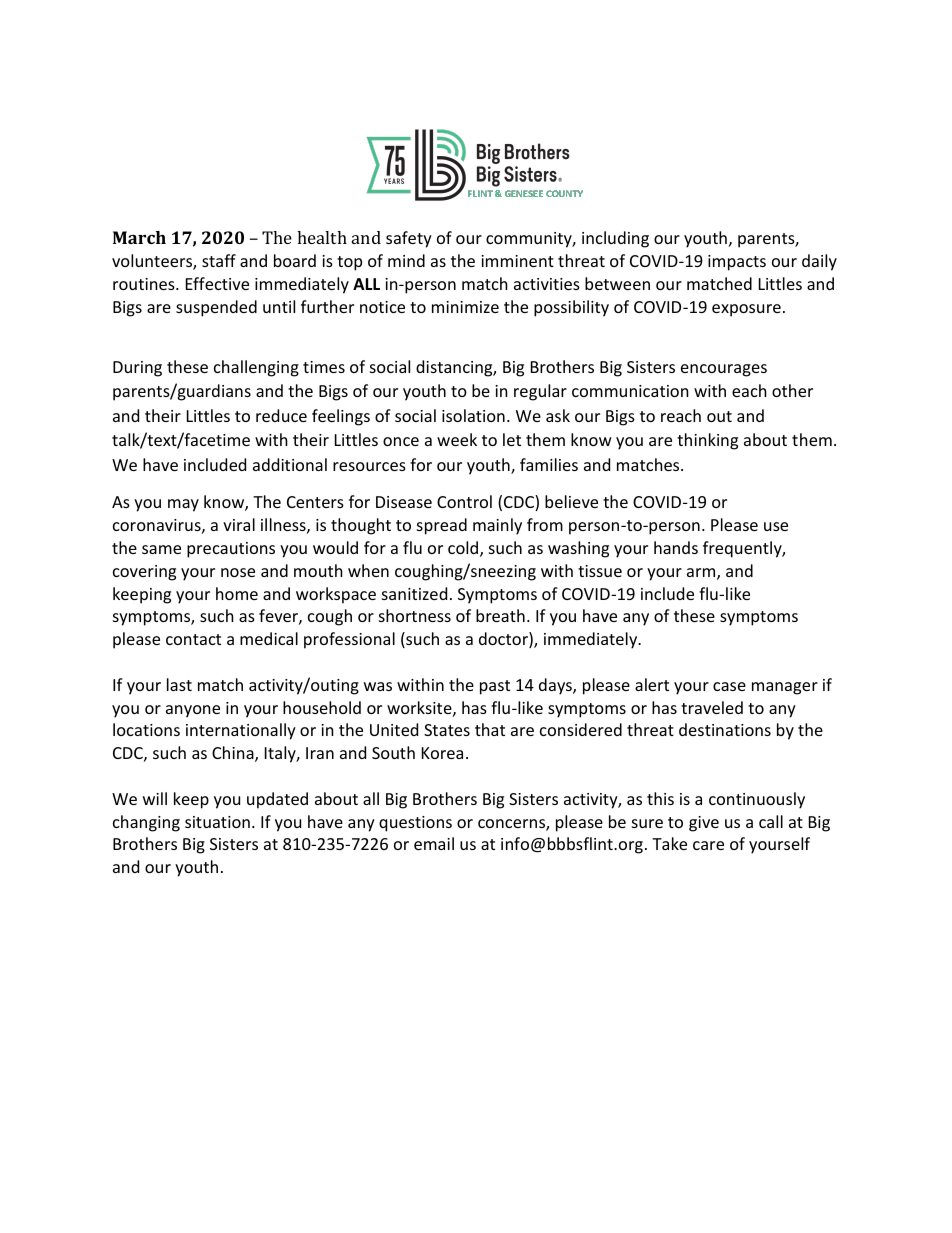 The width and height of the screenshot is (952, 1233). Describe the element at coordinates (737, 263) in the screenshot. I see `impacts` at that location.
